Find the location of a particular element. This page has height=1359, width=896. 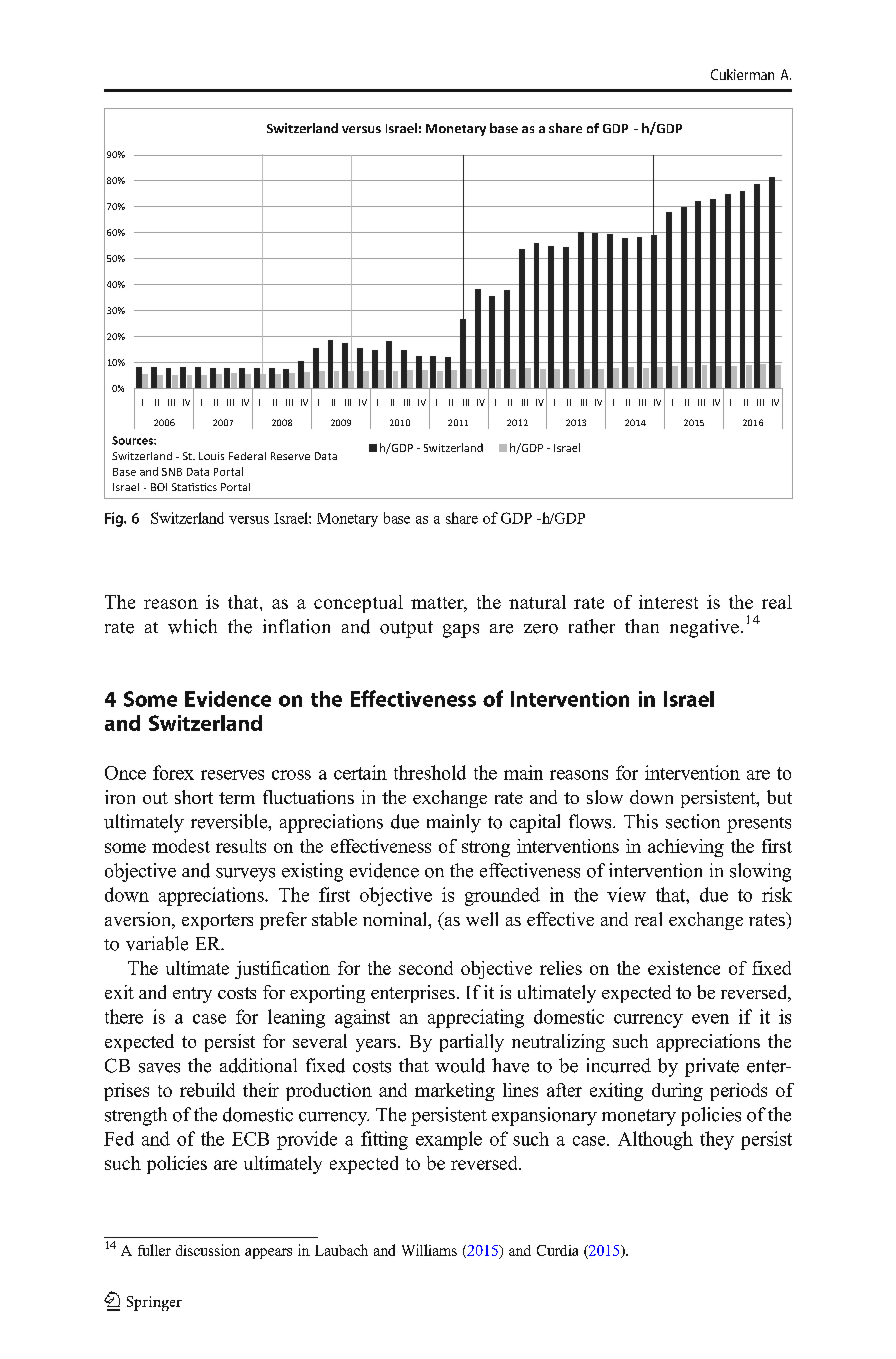

marketing is located at coordinates (455, 1092).
